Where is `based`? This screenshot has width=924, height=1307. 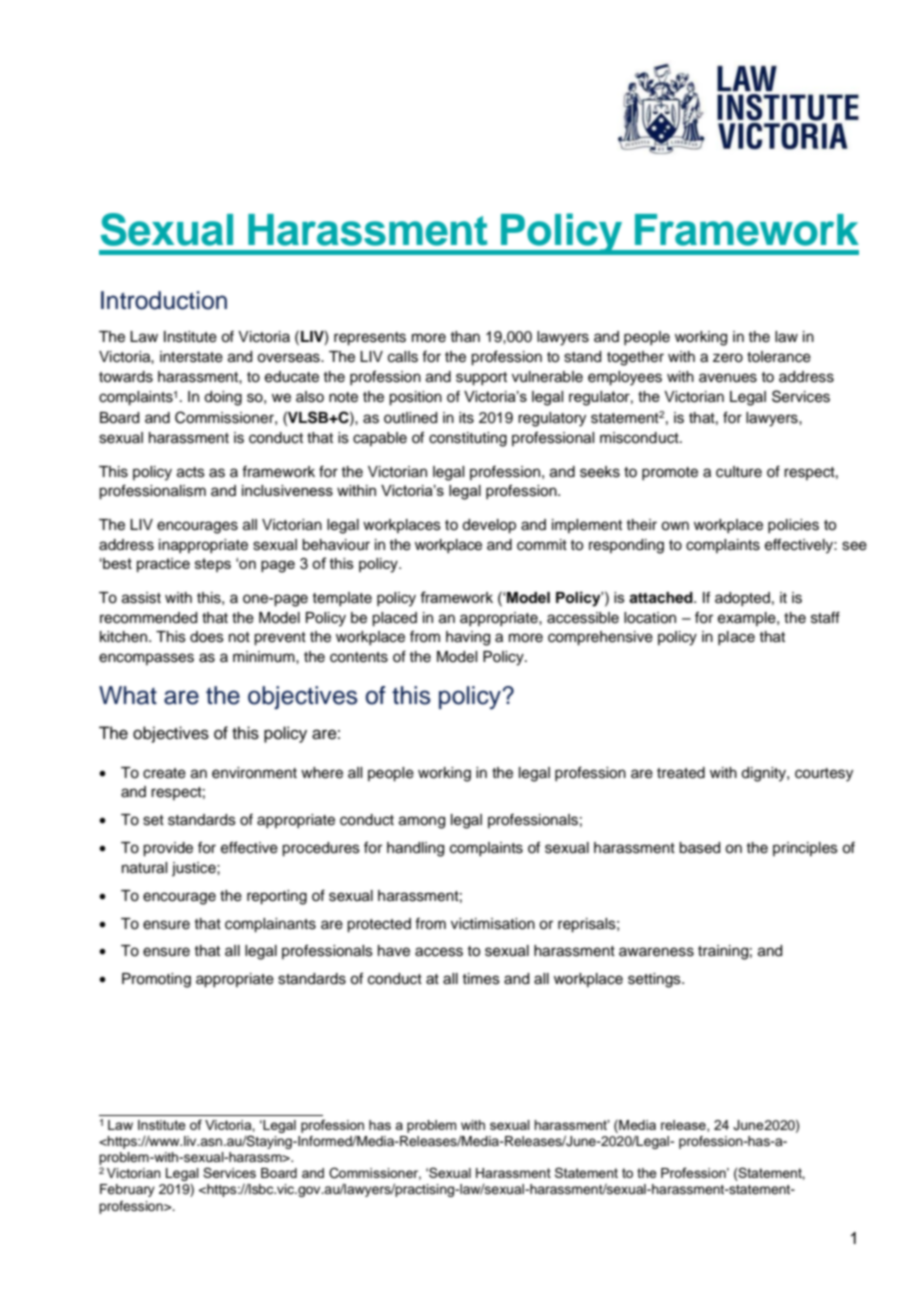 based is located at coordinates (699, 848).
